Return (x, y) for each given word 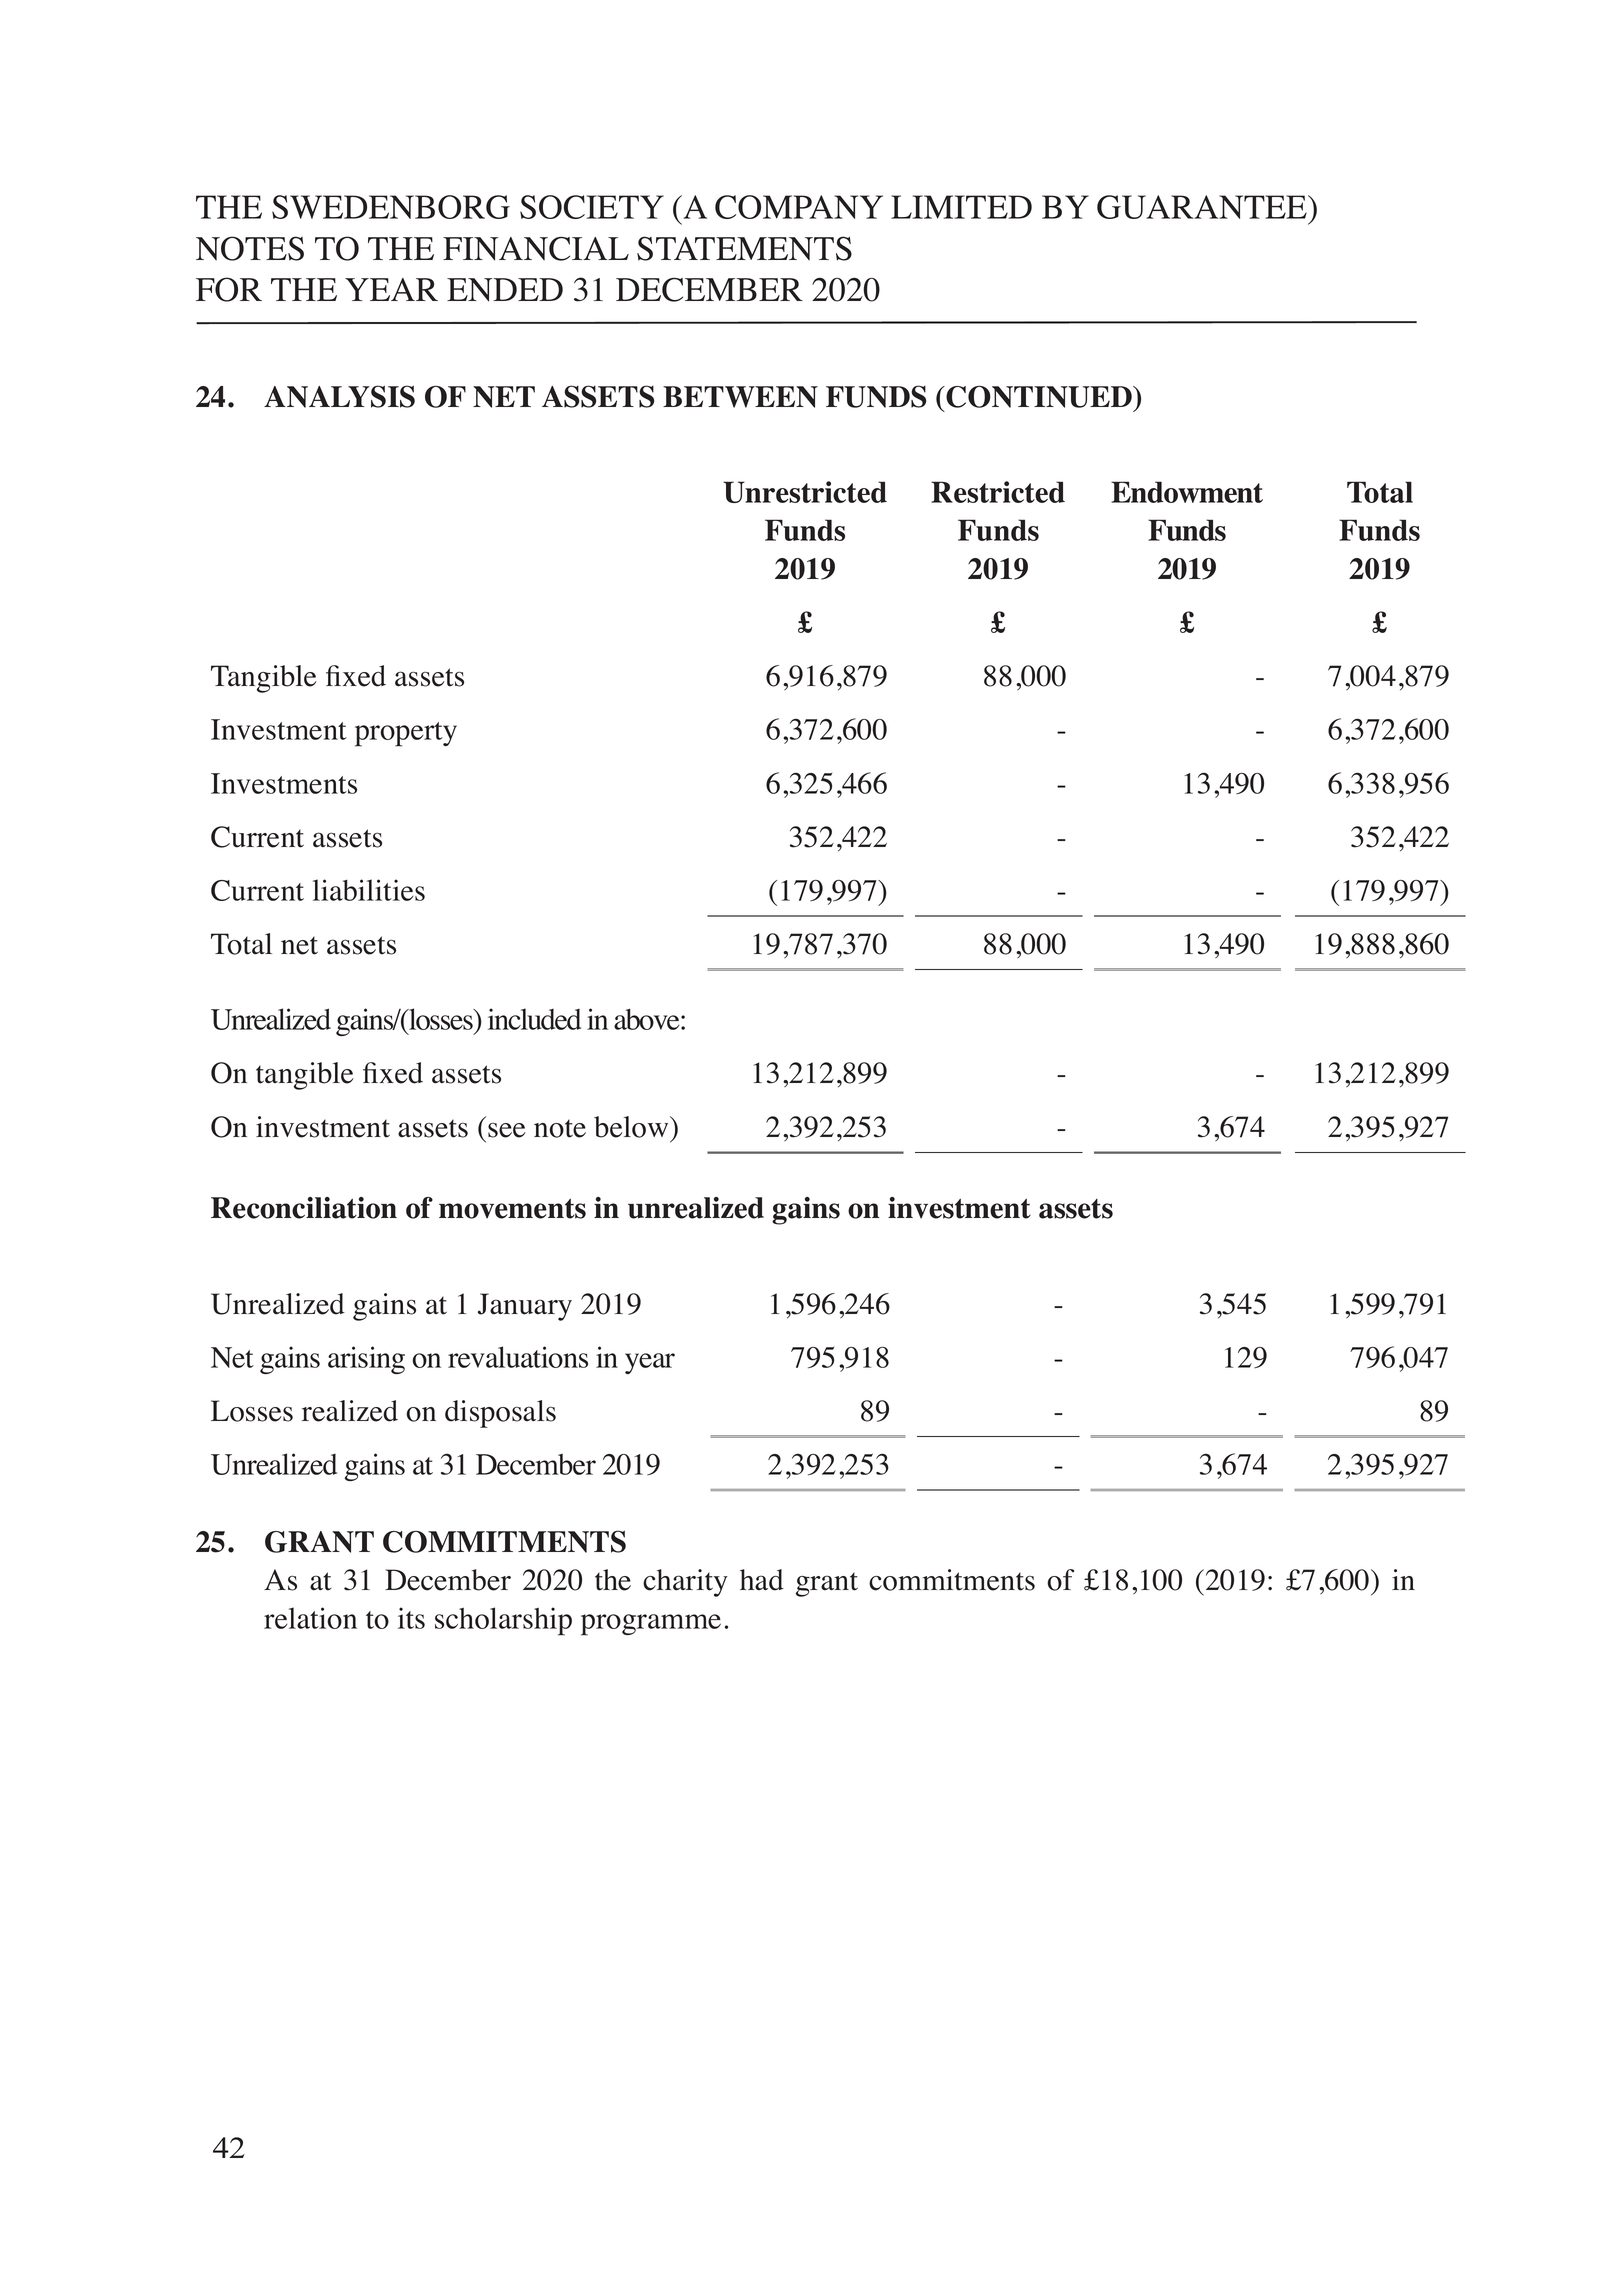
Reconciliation (304, 1208)
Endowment (1187, 492)
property (406, 734)
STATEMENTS (744, 248)
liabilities (369, 890)
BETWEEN (740, 397)
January (525, 1307)
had (762, 1580)
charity (685, 1583)
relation (310, 1618)
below (632, 1127)
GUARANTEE (1203, 207)
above (648, 1019)
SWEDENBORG (391, 207)
